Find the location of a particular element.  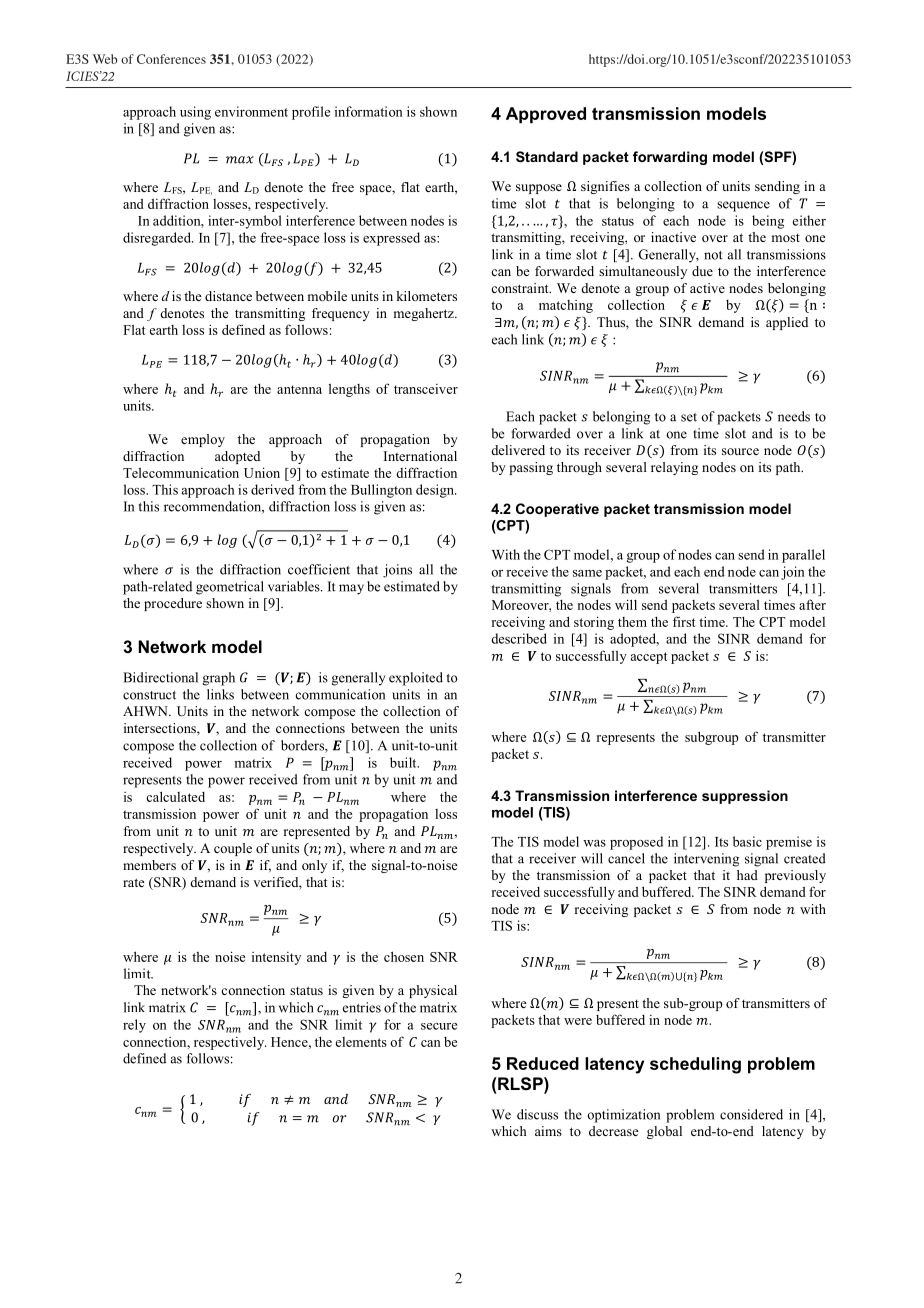

forwarding is located at coordinates (670, 158).
